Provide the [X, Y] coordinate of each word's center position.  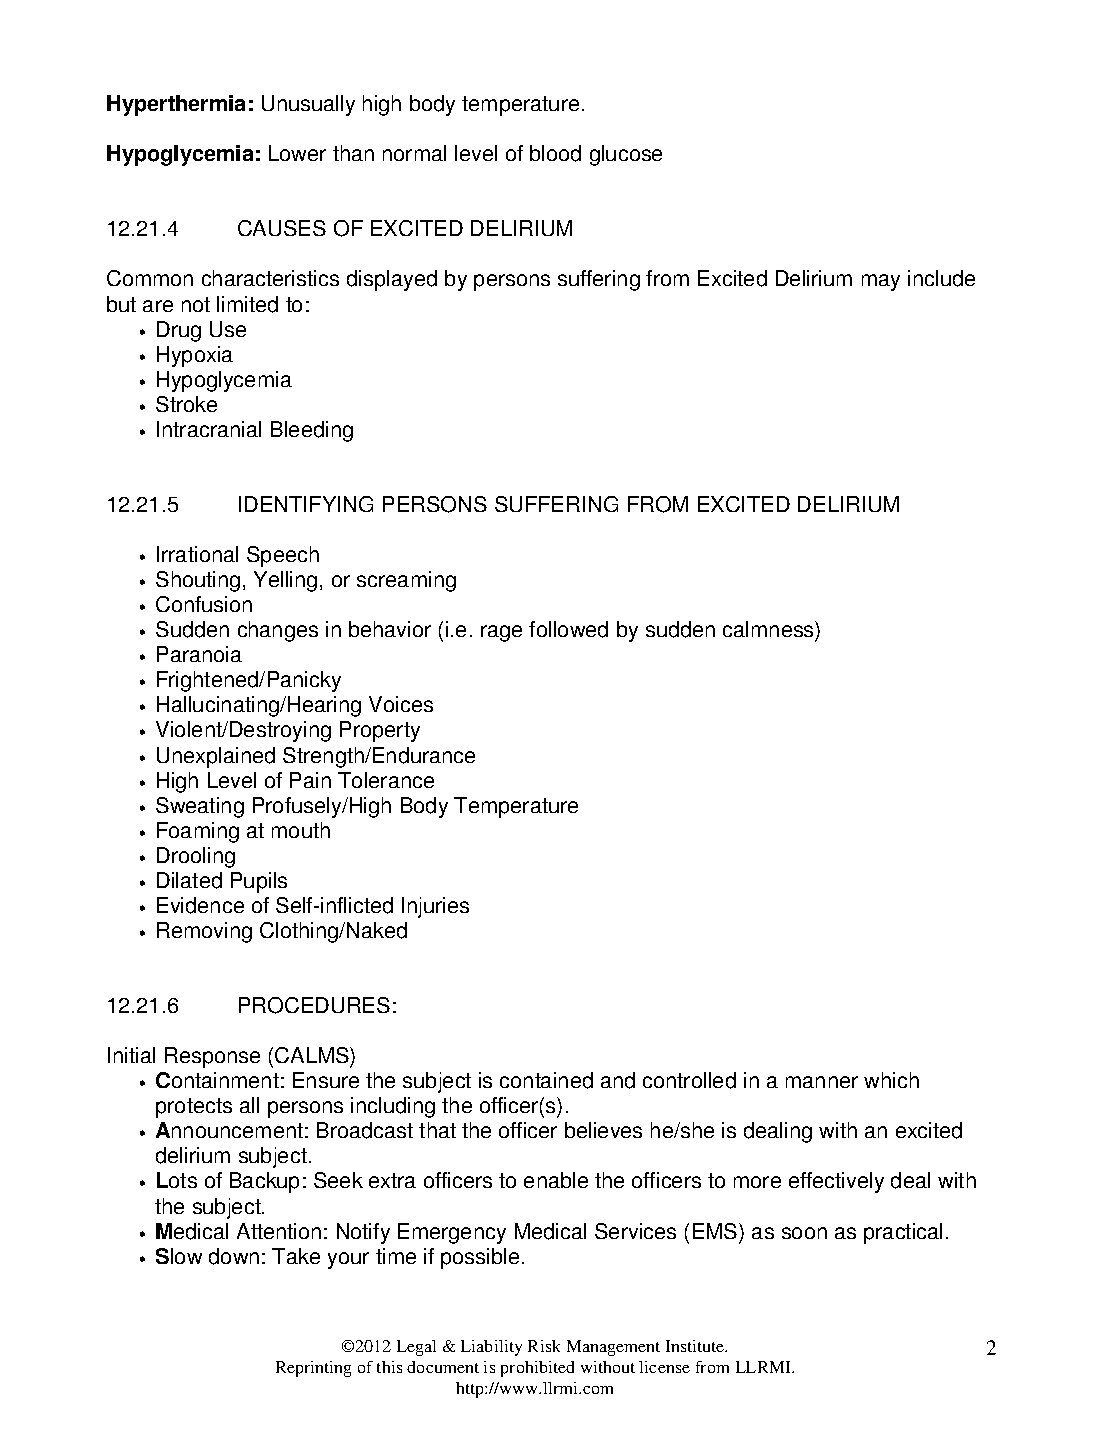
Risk [544, 1346]
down [234, 1256]
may [881, 282]
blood [555, 153]
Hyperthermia [176, 105]
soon [804, 1233]
